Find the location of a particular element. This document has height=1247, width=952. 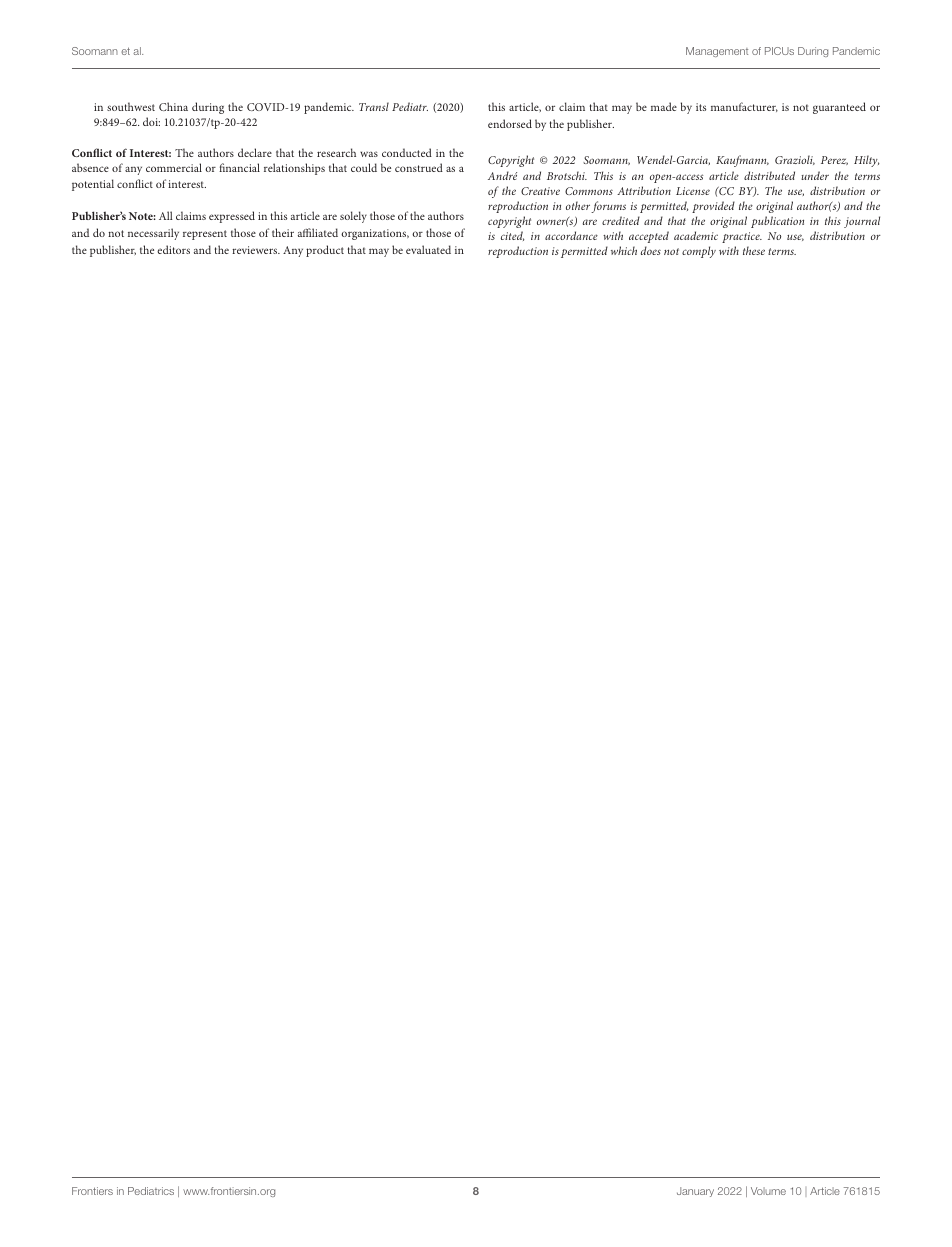

Volume is located at coordinates (768, 1191).
